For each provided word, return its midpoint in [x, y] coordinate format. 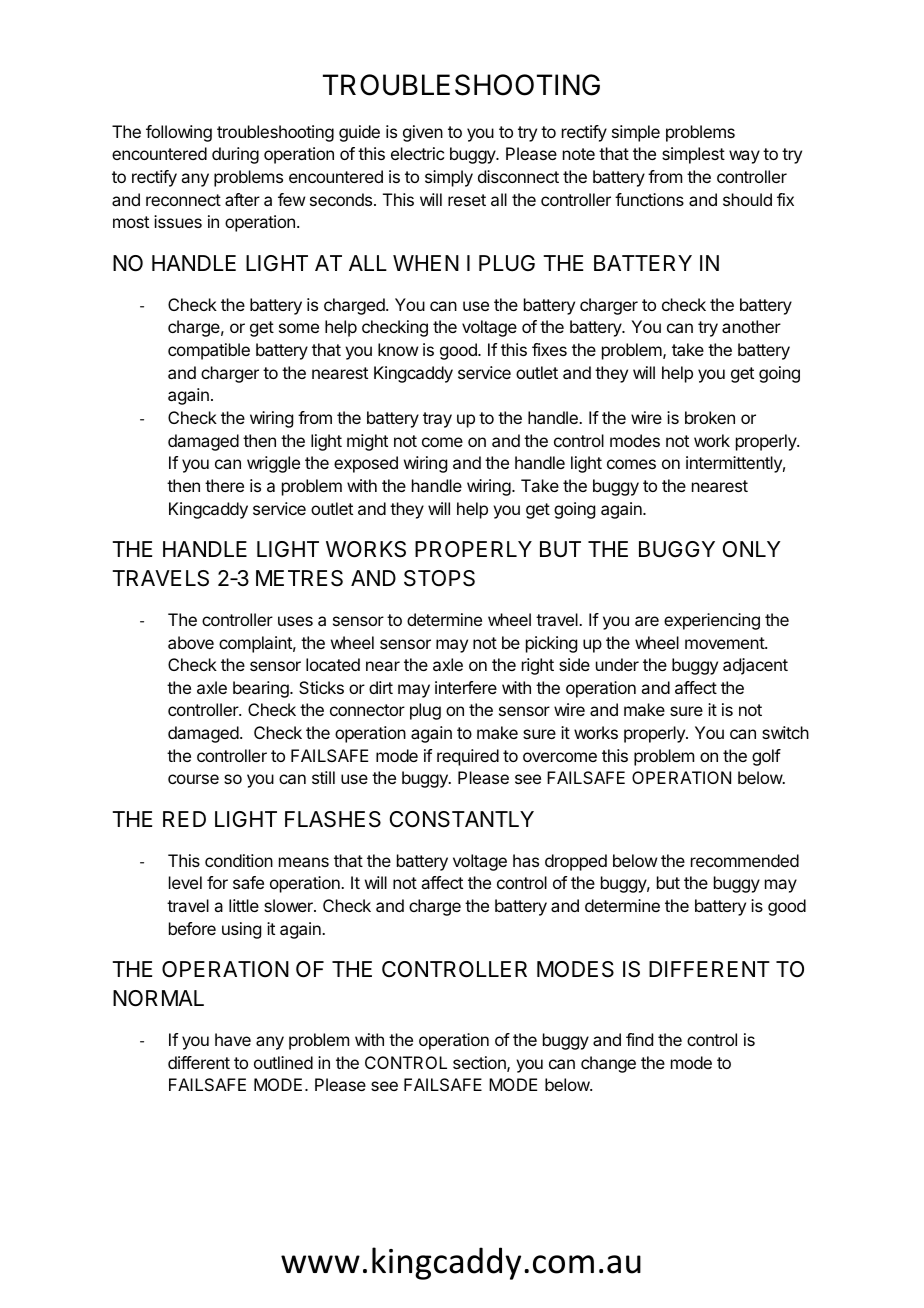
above [191, 642]
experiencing [712, 621]
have [233, 1039]
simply [449, 178]
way [744, 157]
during [235, 155]
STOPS [439, 578]
